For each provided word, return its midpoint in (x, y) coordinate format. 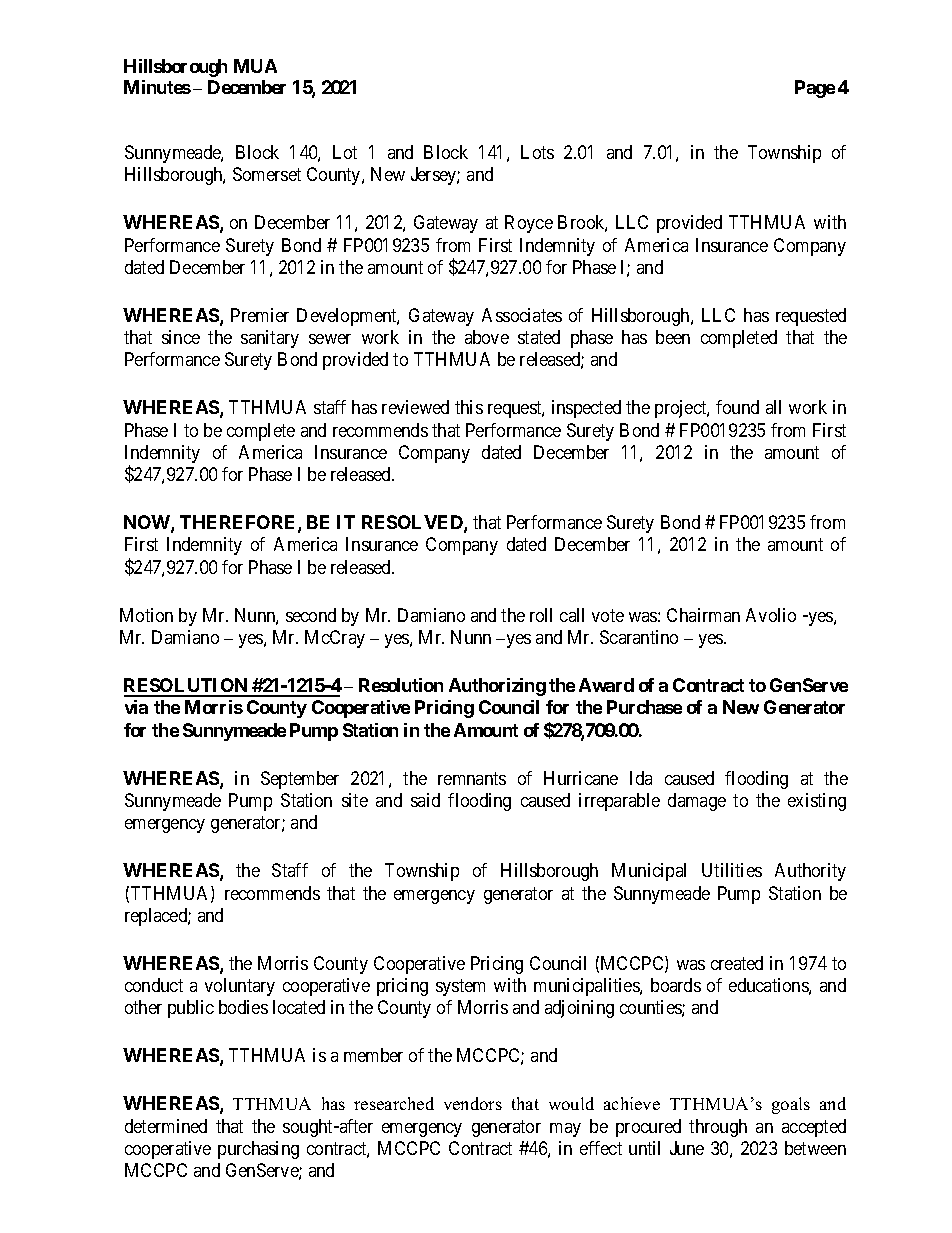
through (718, 1128)
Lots (537, 152)
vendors (473, 1103)
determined (166, 1126)
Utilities (732, 870)
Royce (529, 224)
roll (541, 615)
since (181, 337)
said (425, 800)
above (487, 337)
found (737, 407)
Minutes (157, 87)
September (300, 780)
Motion (146, 615)
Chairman (703, 615)
